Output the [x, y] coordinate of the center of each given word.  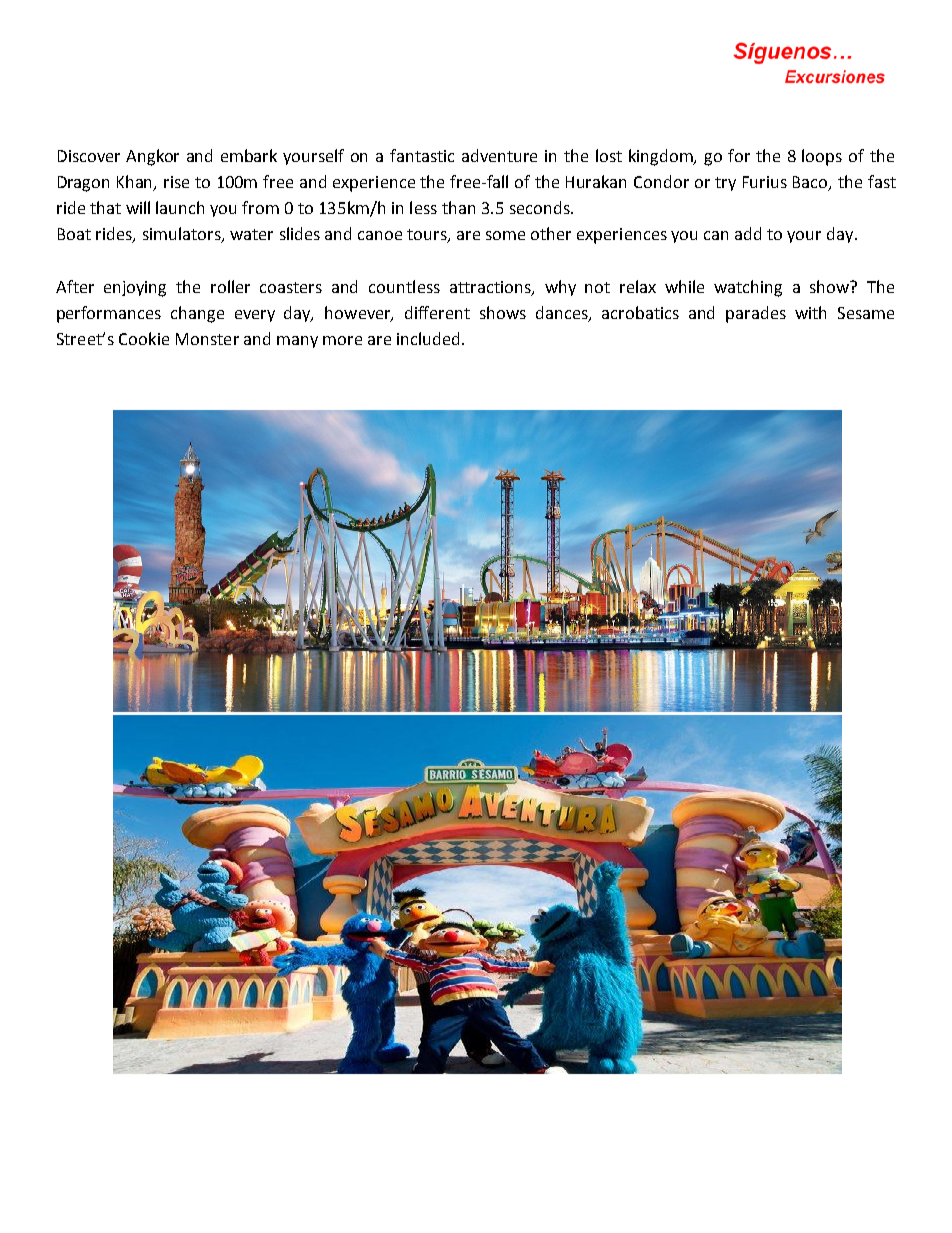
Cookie [144, 338]
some [505, 235]
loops [822, 157]
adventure [499, 155]
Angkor [152, 157]
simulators [183, 235]
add [748, 233]
